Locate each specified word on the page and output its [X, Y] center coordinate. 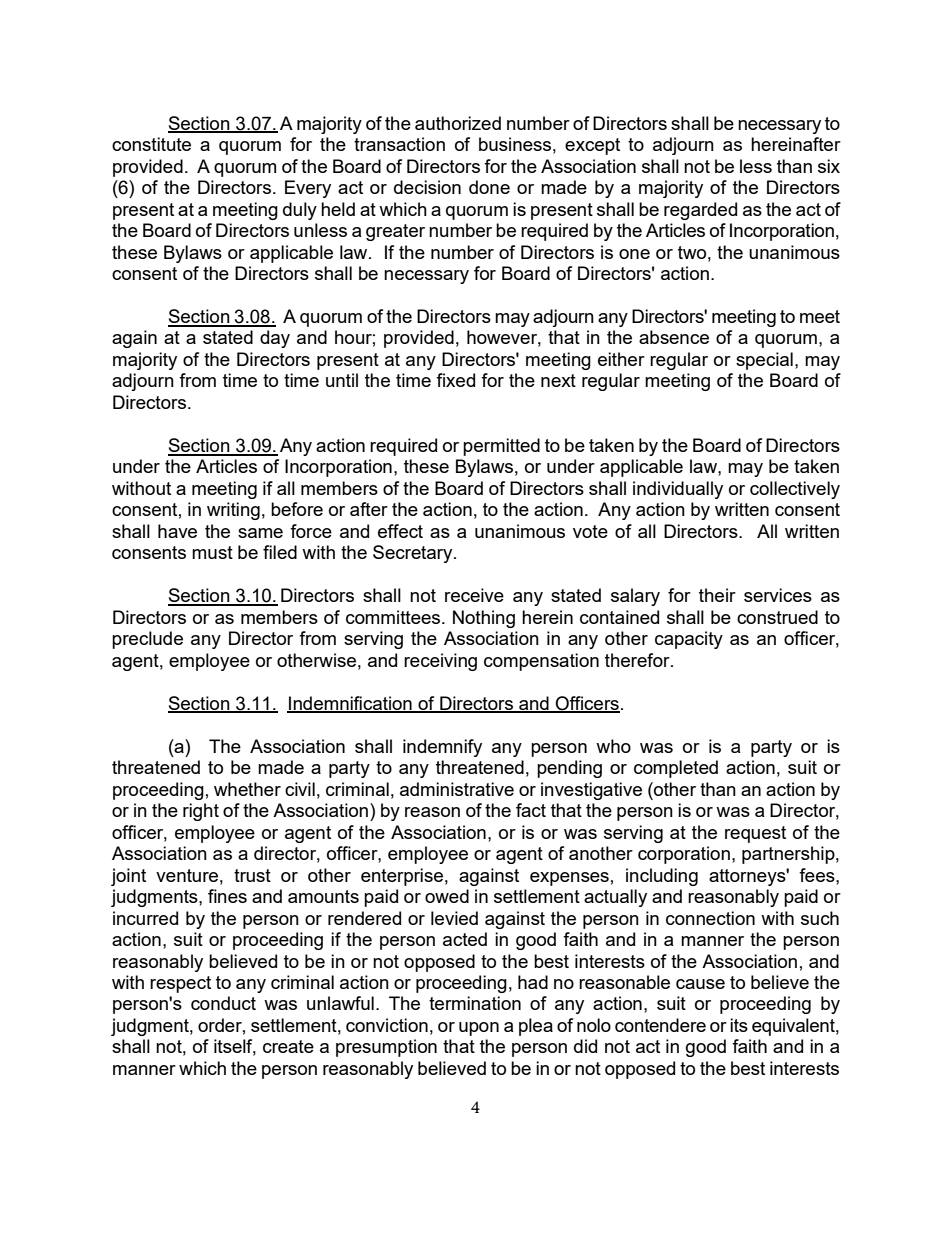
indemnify [442, 748]
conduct [223, 1003]
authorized [458, 123]
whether [247, 789]
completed [676, 769]
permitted [501, 447]
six [829, 166]
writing [233, 511]
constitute [151, 144]
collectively [795, 490]
